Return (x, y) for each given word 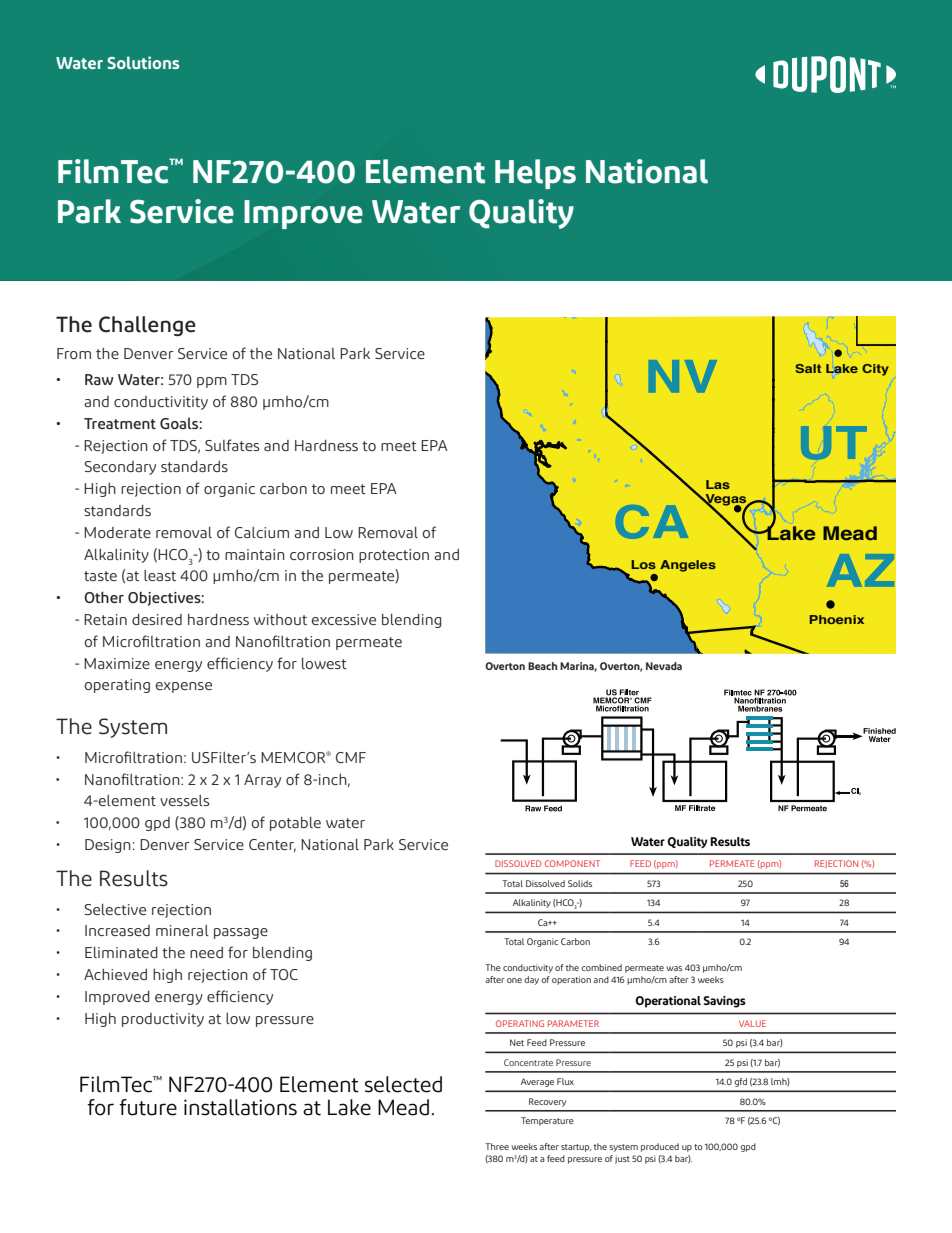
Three (497, 1146)
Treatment (120, 423)
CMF (351, 757)
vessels (184, 800)
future (148, 1107)
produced (660, 1147)
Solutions (143, 62)
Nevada (664, 666)
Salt (808, 368)
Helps (535, 174)
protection (394, 556)
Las (718, 484)
